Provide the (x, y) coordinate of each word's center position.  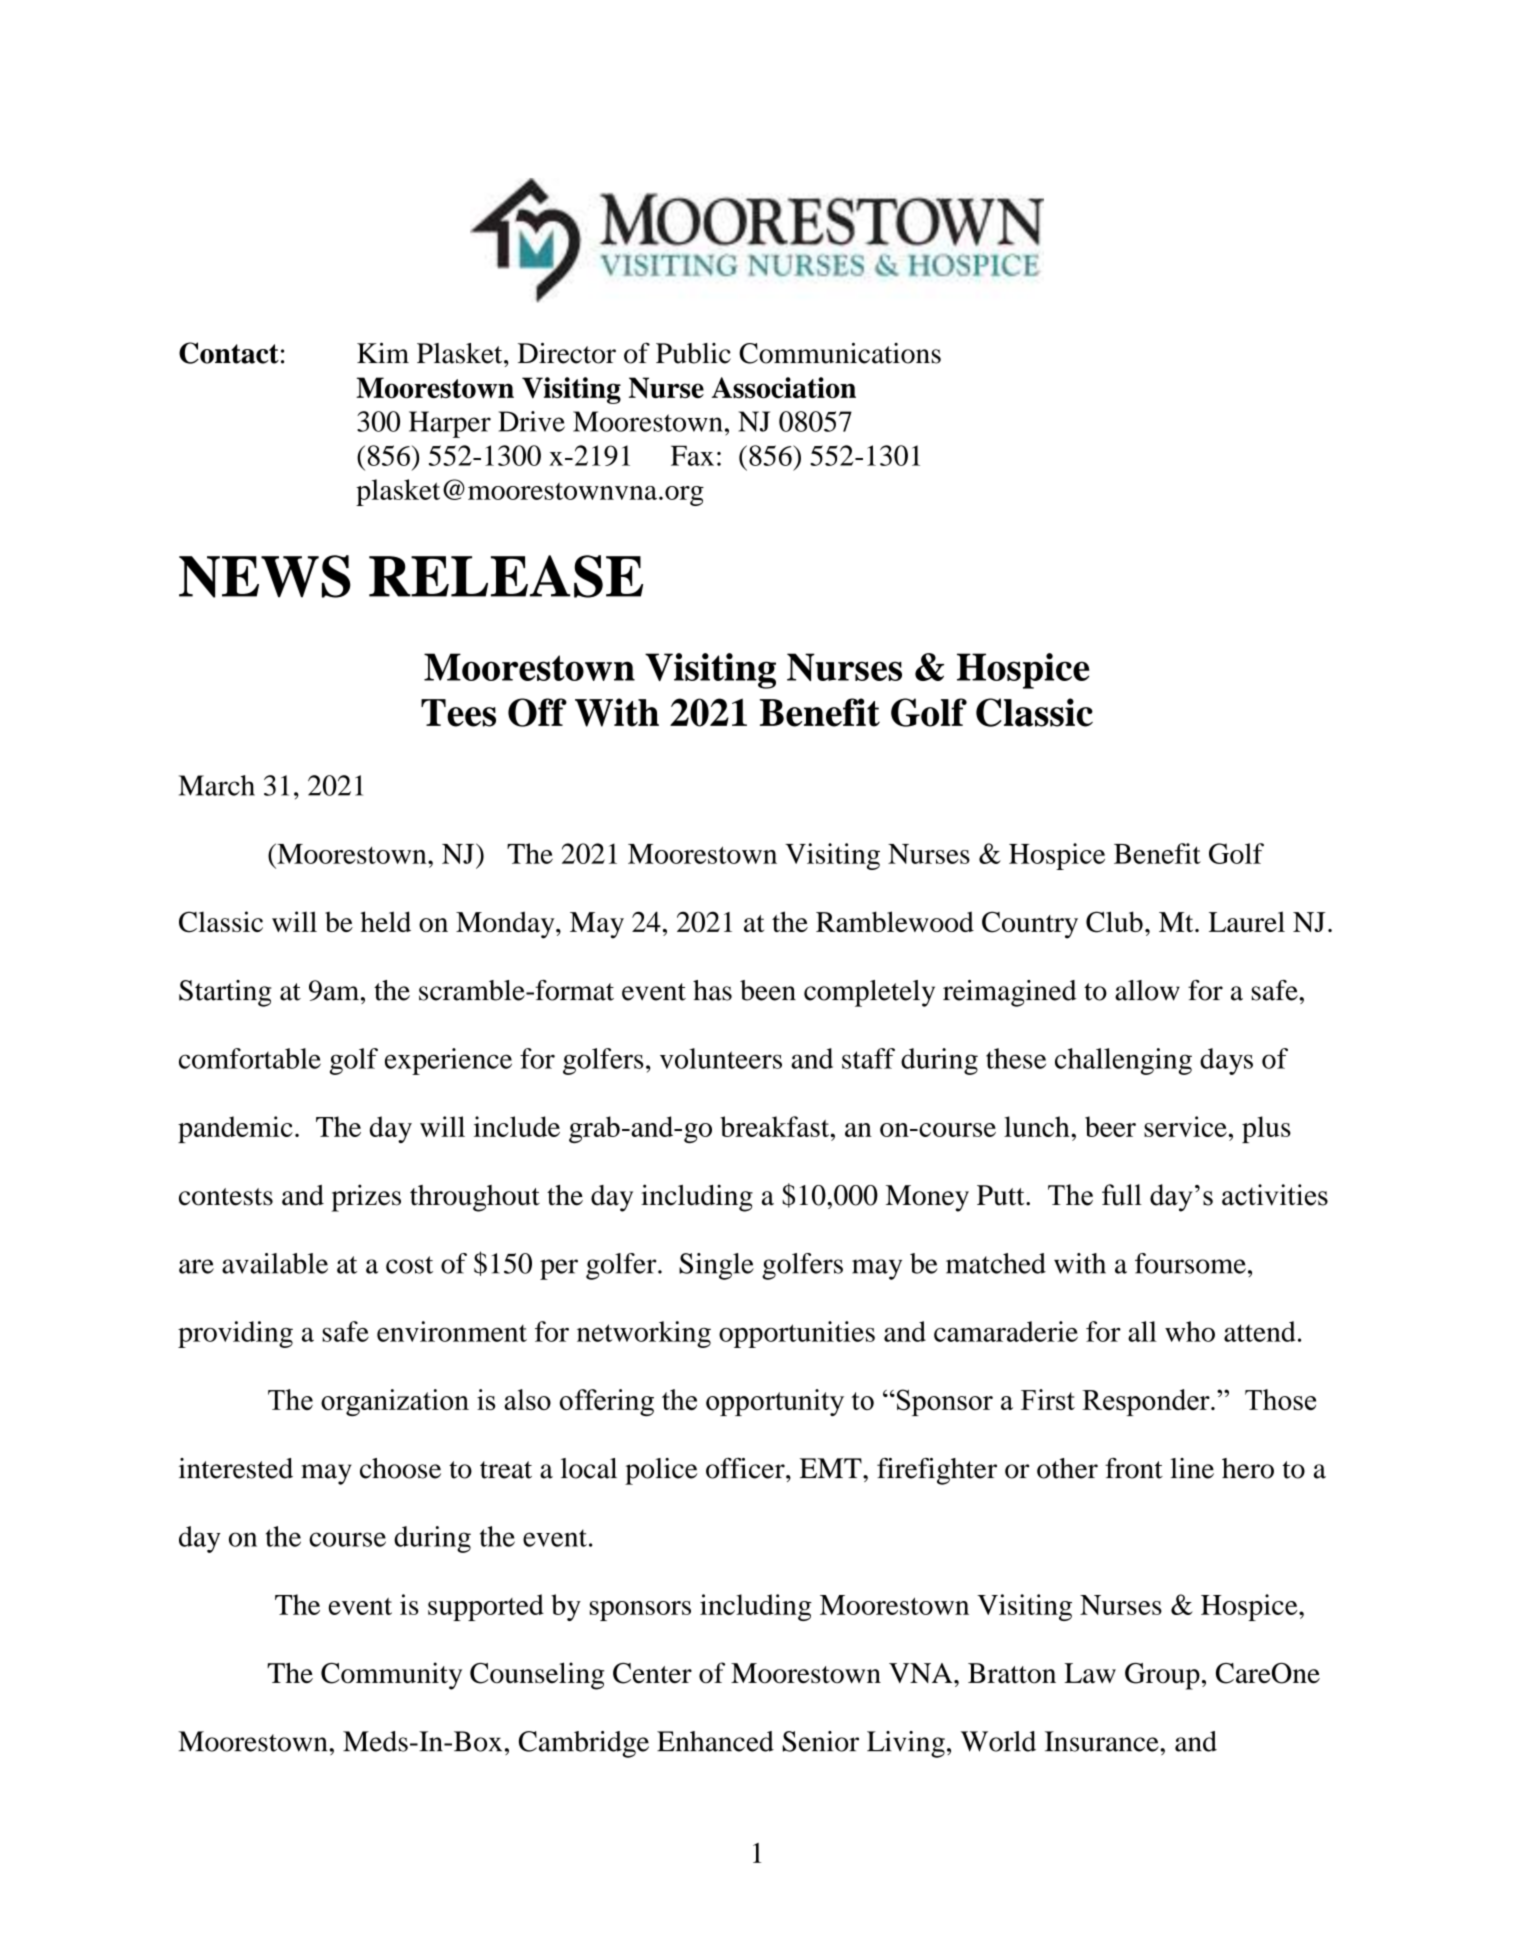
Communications (840, 353)
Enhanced (715, 1741)
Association (784, 387)
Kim (383, 353)
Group (1162, 1676)
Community (391, 1676)
